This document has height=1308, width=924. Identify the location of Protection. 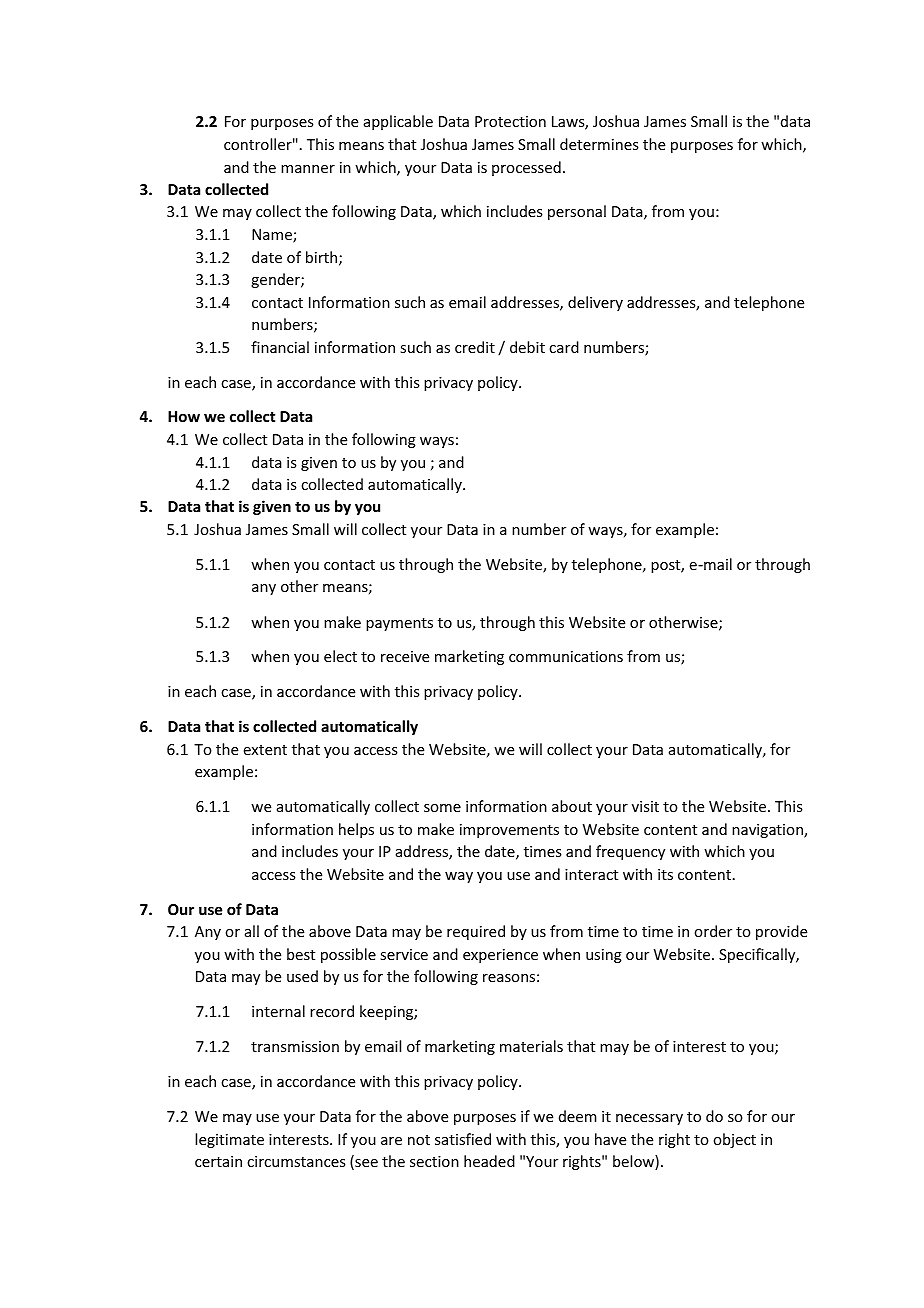
(510, 121).
